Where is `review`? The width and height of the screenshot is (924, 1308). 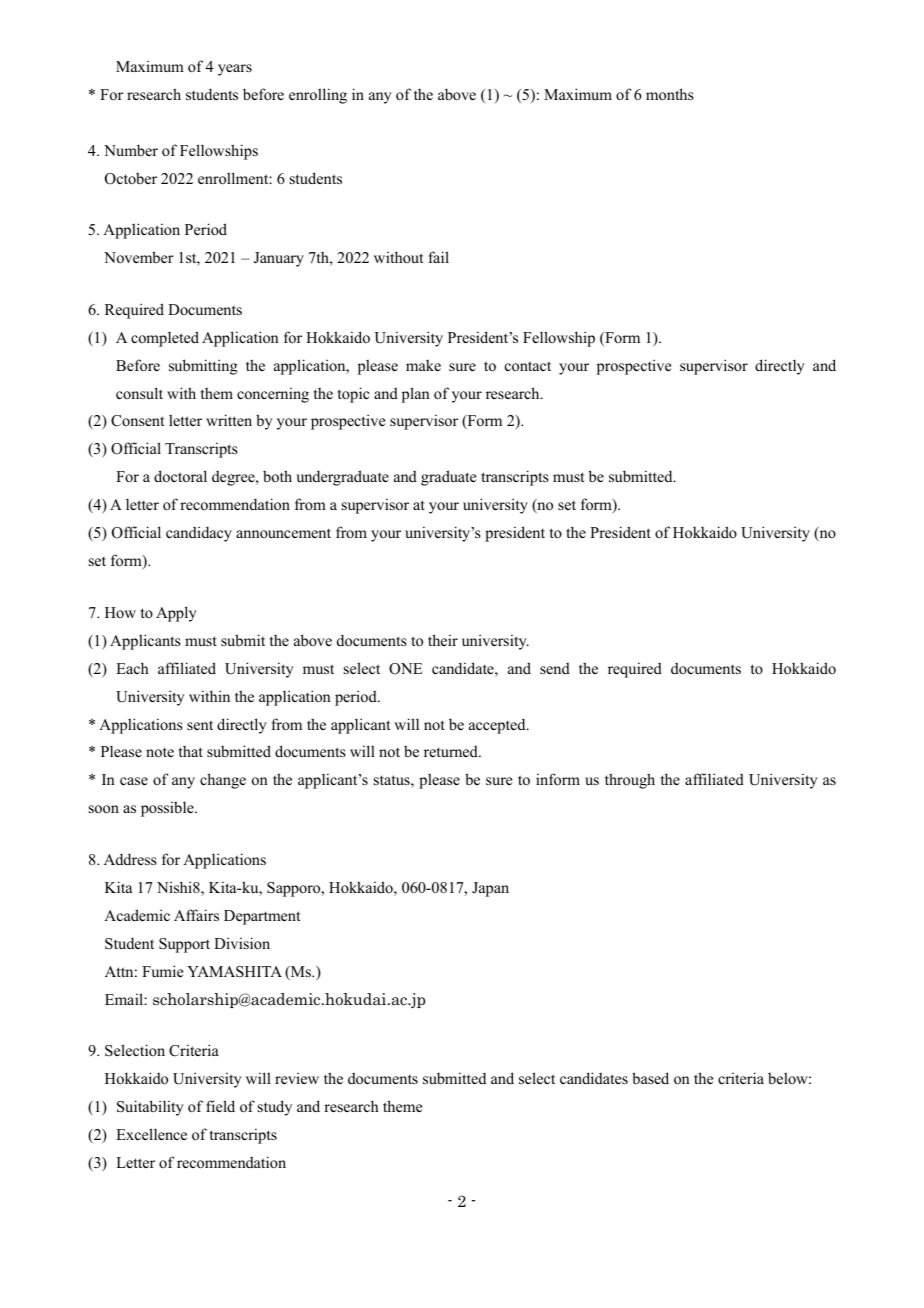
review is located at coordinates (297, 1078).
